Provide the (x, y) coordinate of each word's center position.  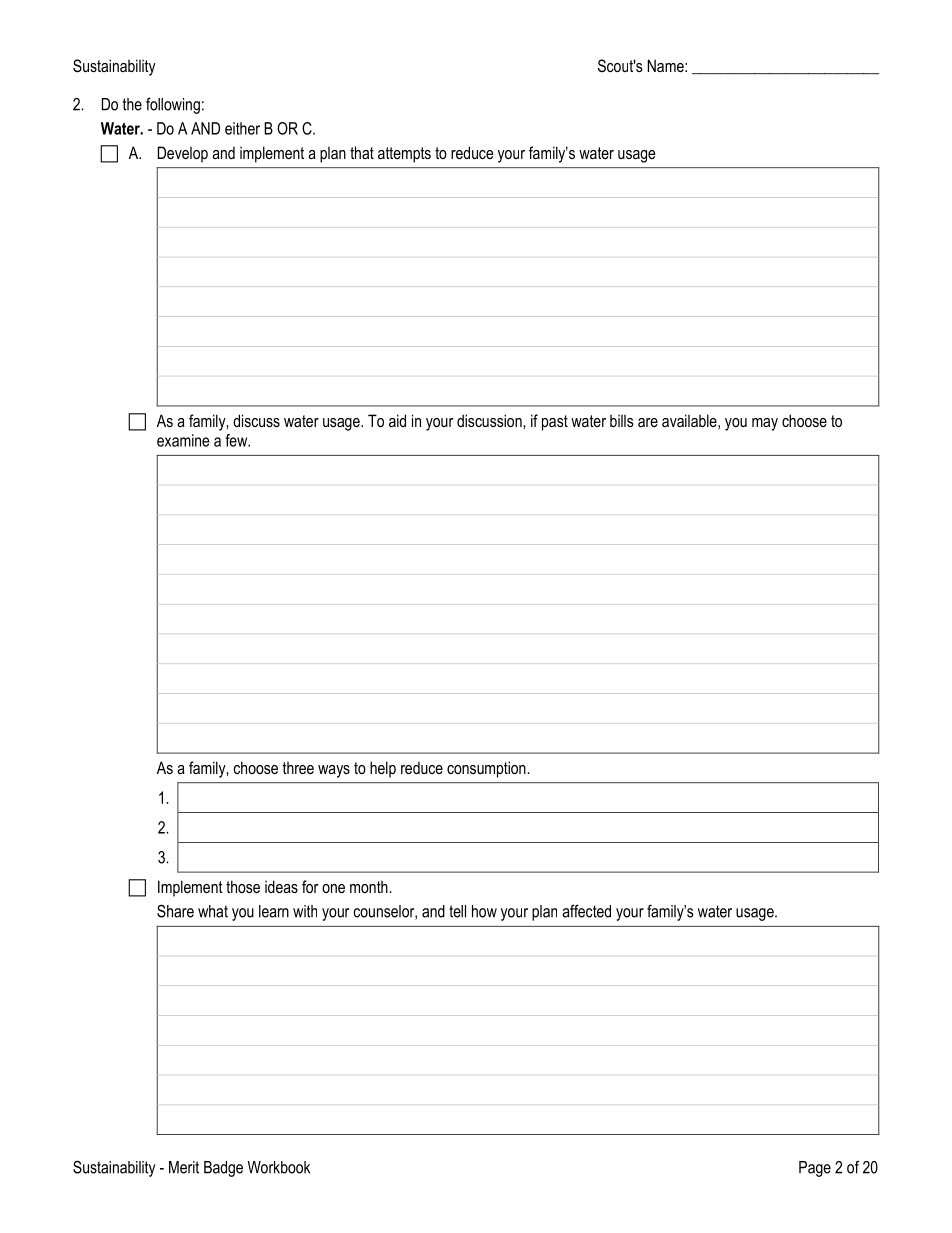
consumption (487, 769)
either (242, 128)
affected (586, 911)
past (555, 423)
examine (183, 440)
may (765, 424)
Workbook (278, 1167)
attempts (404, 155)
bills (622, 421)
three (298, 768)
